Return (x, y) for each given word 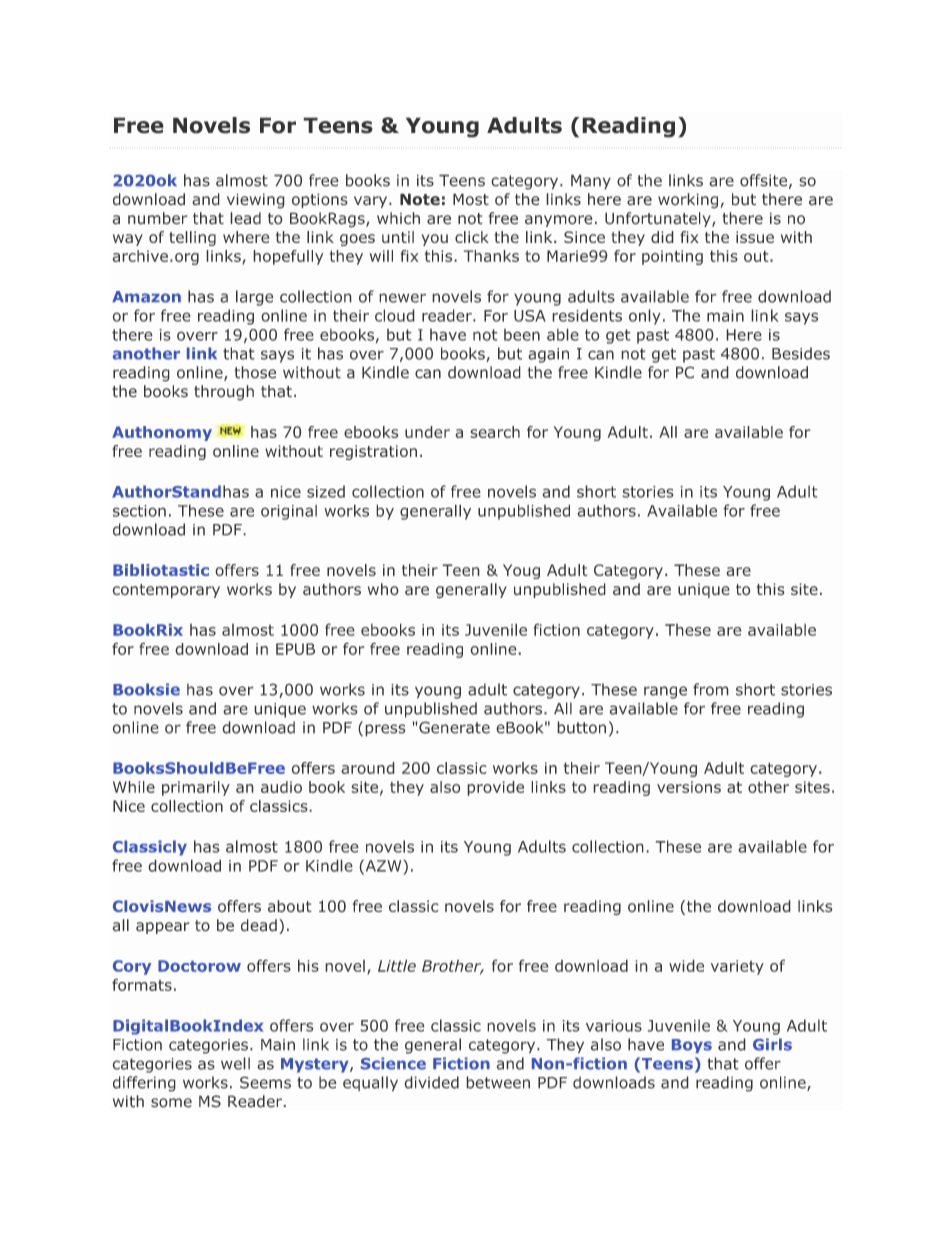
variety (737, 967)
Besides (801, 353)
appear (163, 928)
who (383, 589)
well (235, 1063)
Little (397, 965)
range (665, 692)
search (495, 432)
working (688, 201)
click (472, 237)
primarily (196, 788)
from (711, 689)
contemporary (166, 591)
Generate (453, 727)
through (224, 393)
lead (245, 218)
